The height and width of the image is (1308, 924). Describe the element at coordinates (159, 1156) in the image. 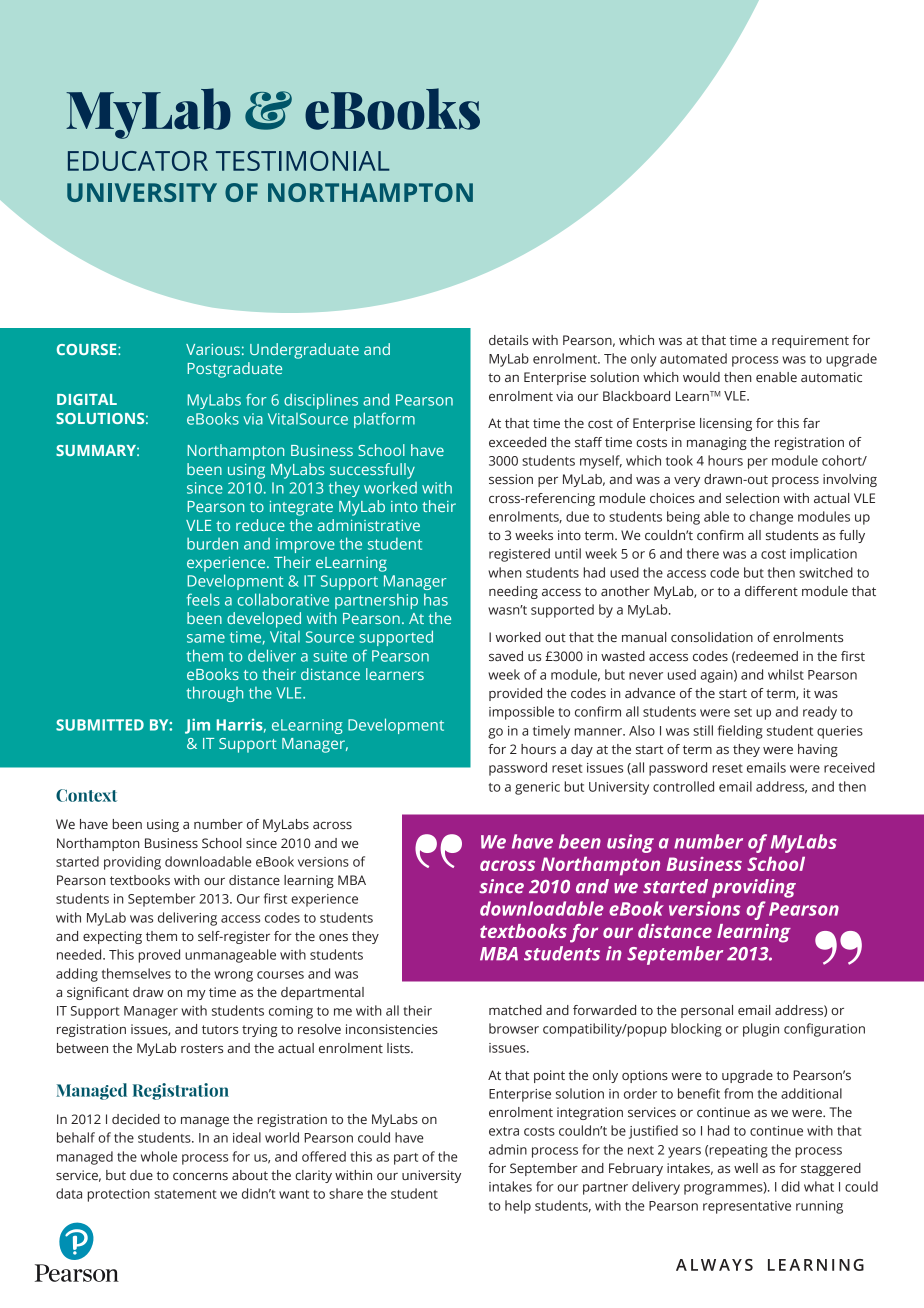

I see `whole` at that location.
